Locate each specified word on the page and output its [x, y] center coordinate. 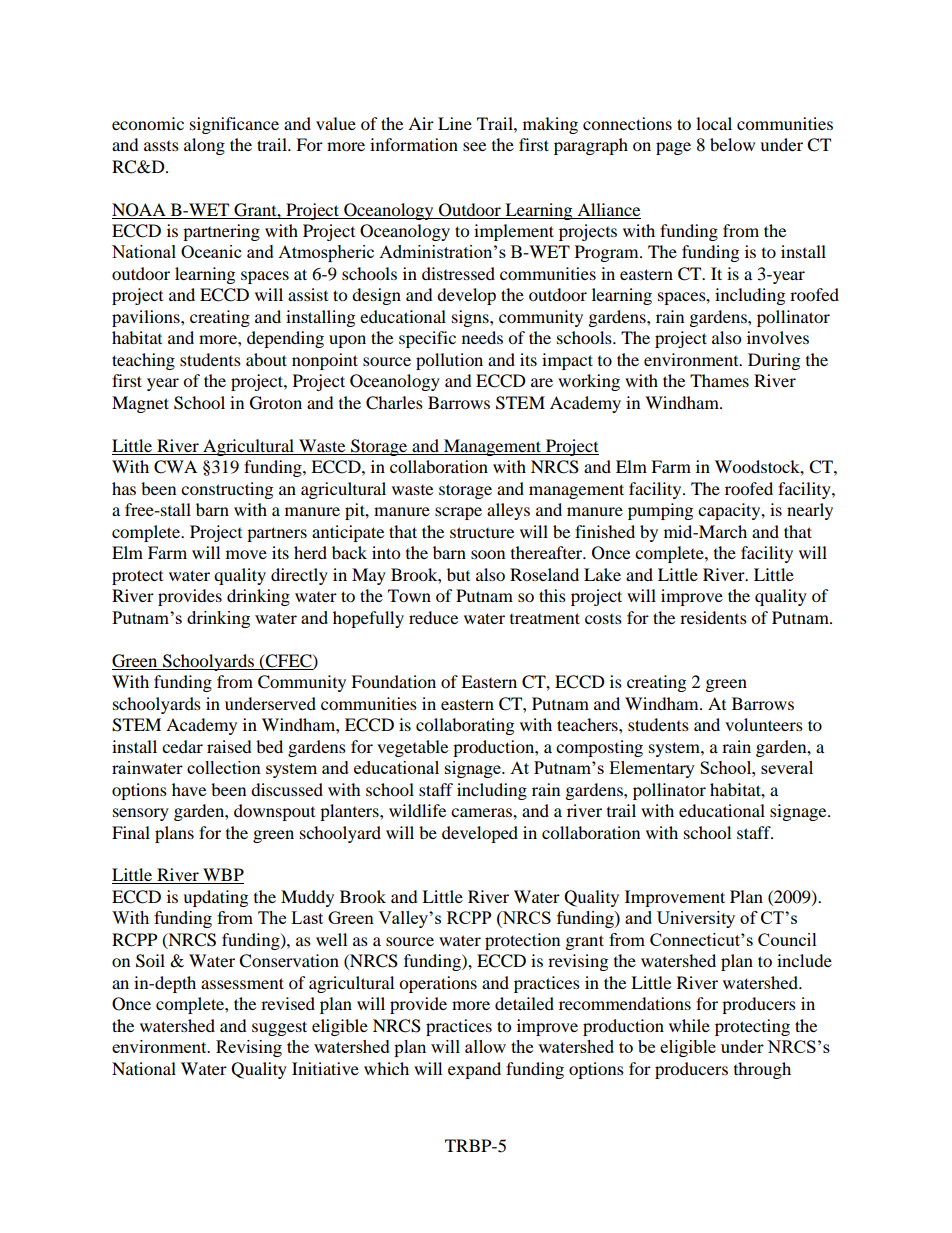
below [732, 144]
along [204, 146]
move [246, 554]
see [474, 146]
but [458, 574]
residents [713, 617]
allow [485, 1046]
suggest [279, 1028]
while [689, 1025]
